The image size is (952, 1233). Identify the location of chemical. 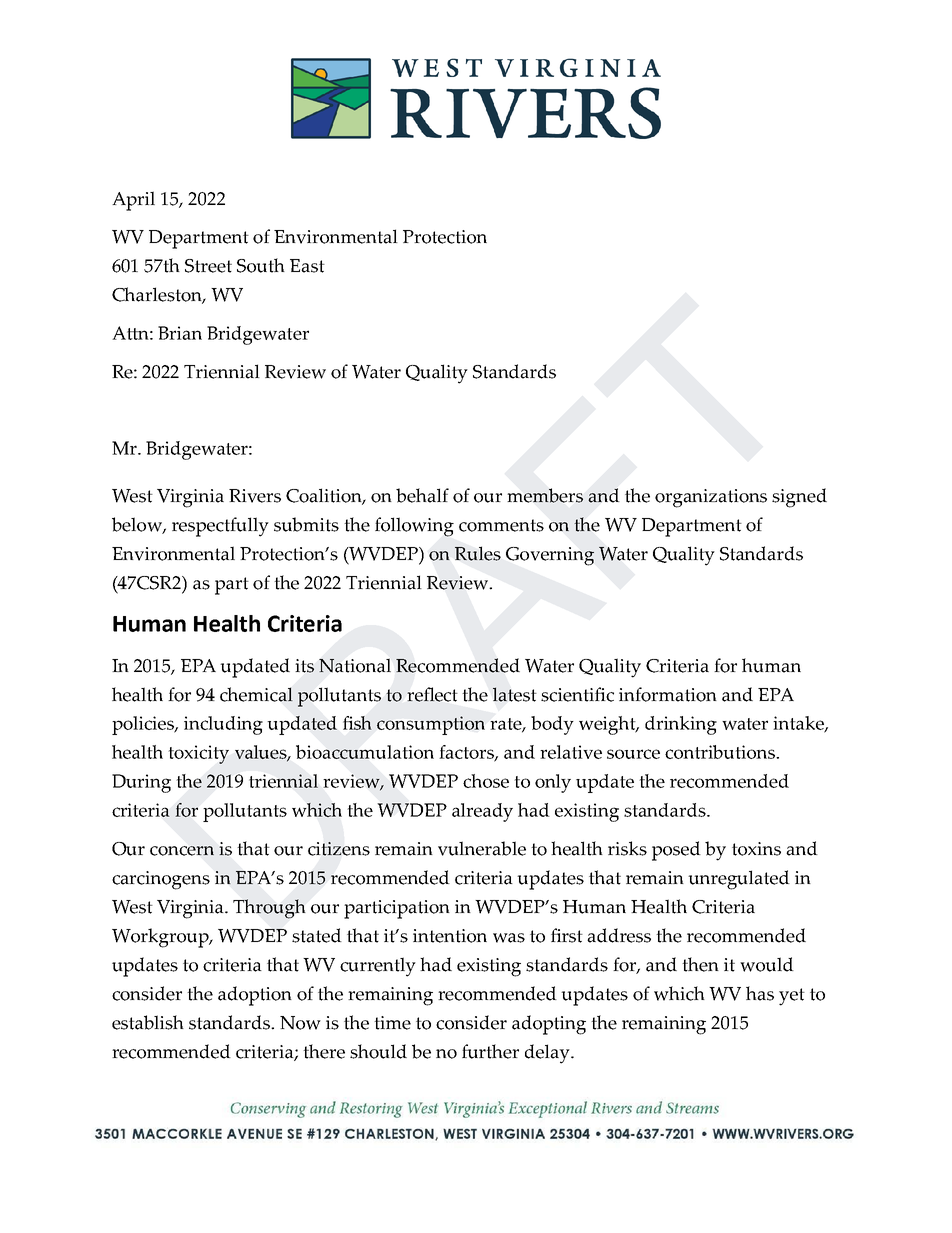
(256, 694).
